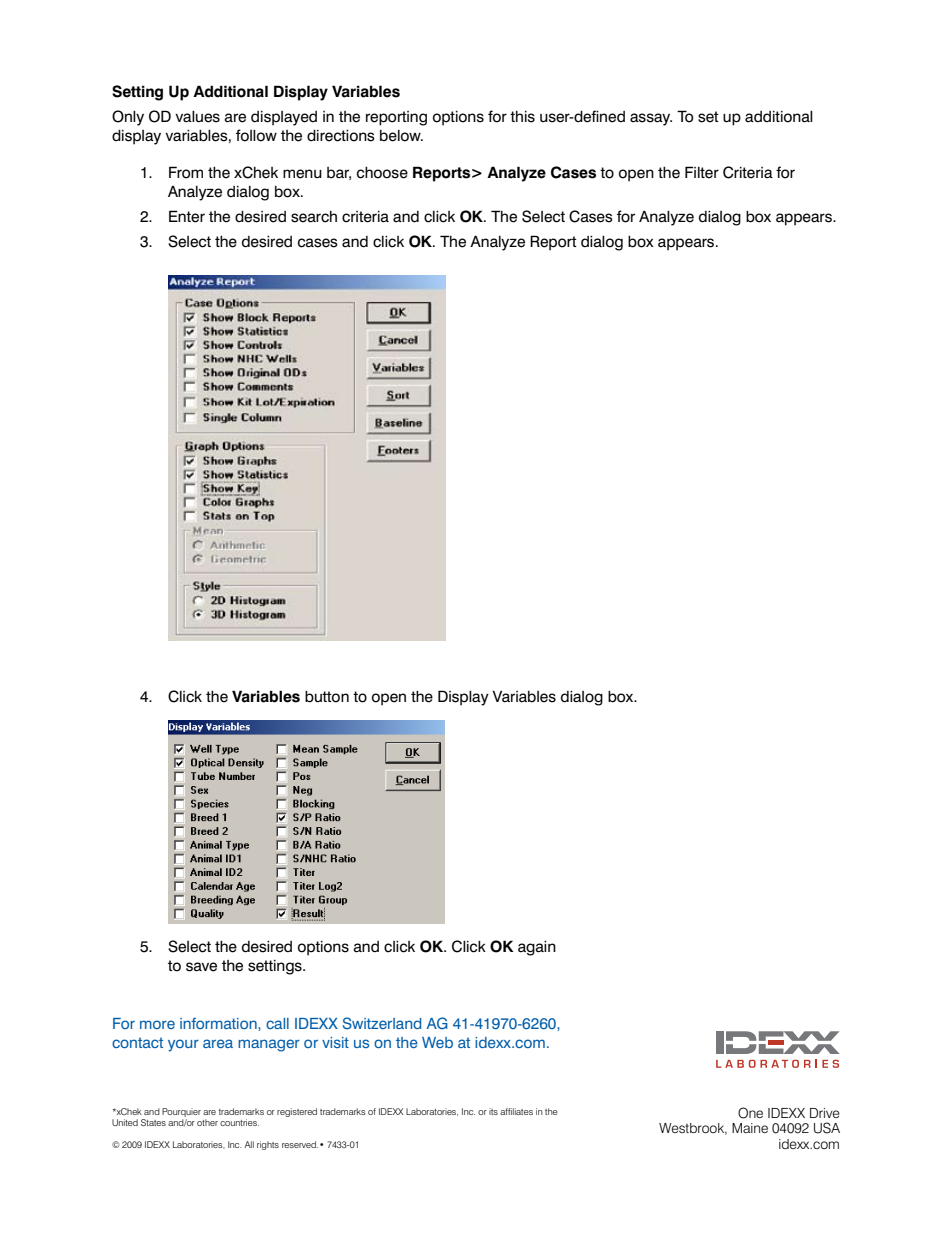 This image has width=952, height=1233. I want to click on other, so click(207, 1122).
